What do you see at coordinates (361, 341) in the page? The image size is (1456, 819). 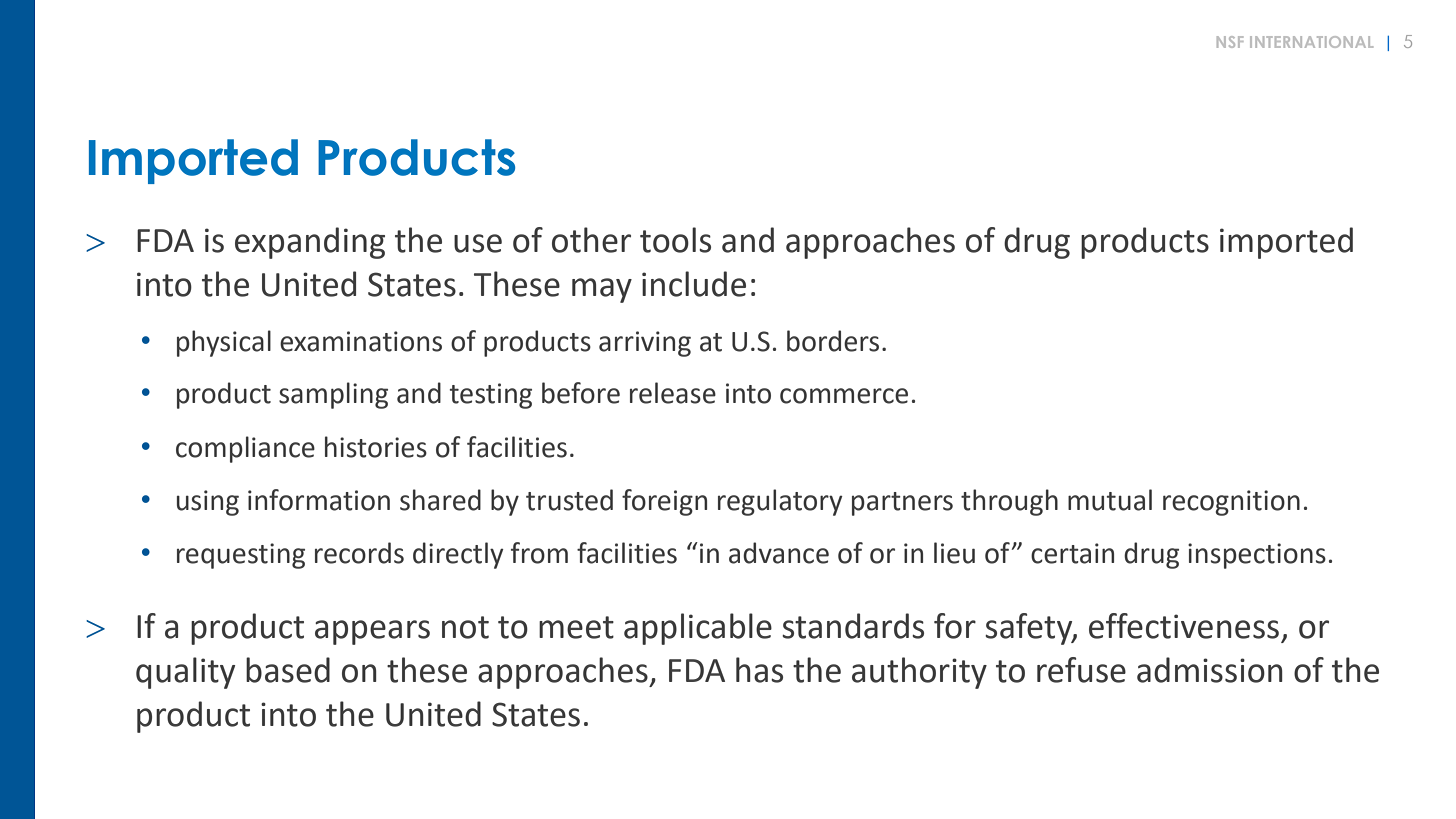 I see `examinations` at bounding box center [361, 341].
